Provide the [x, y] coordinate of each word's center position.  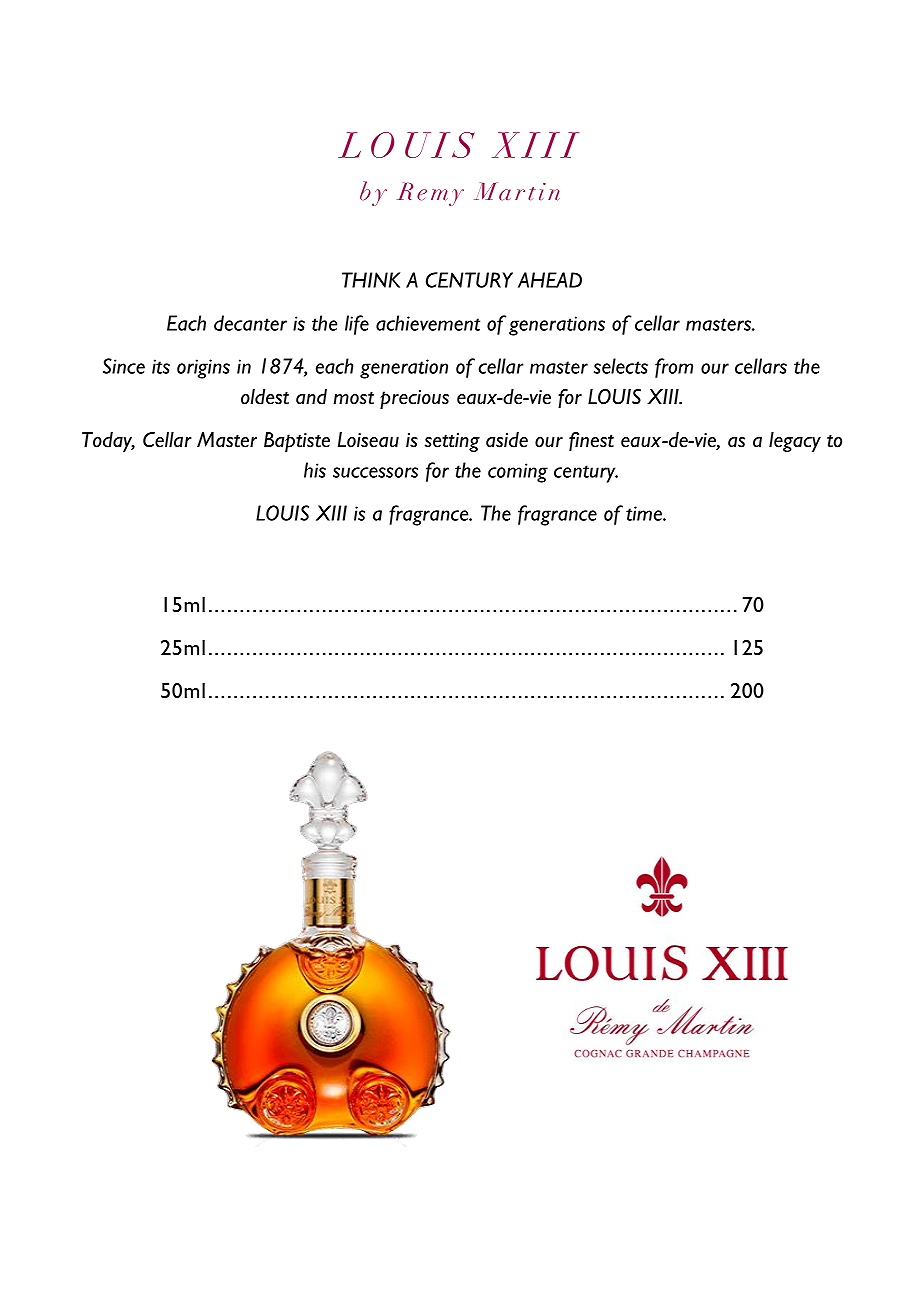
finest [591, 441]
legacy [795, 442]
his [315, 470]
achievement [428, 323]
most [353, 398]
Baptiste [297, 442]
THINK [371, 280]
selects [621, 366]
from [674, 368]
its [161, 366]
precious [414, 399]
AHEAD [550, 280]
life [357, 325]
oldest [265, 397]
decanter [250, 323]
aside [507, 440]
